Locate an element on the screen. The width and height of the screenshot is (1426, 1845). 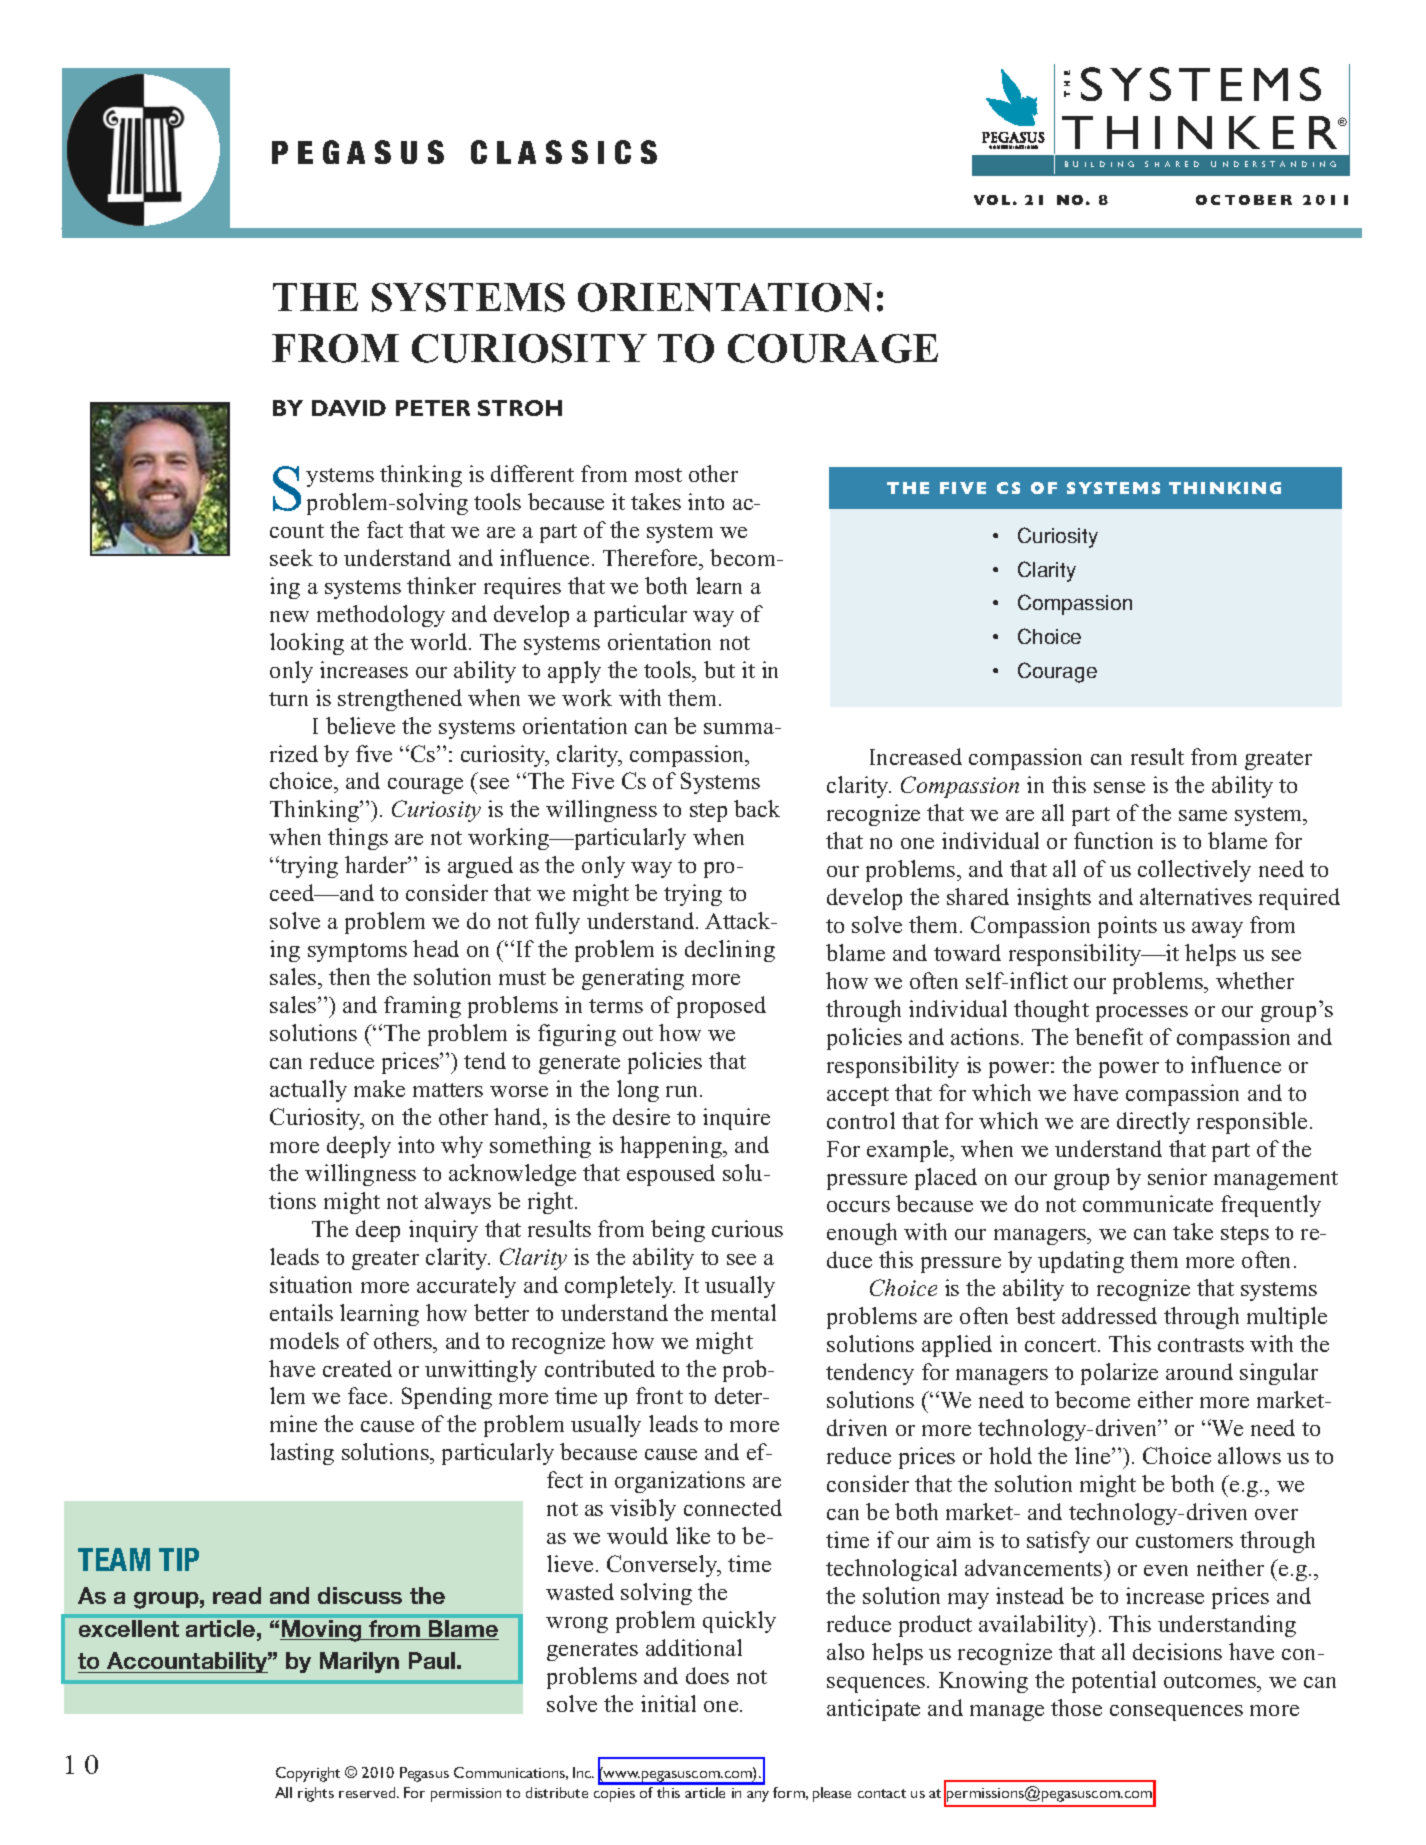
Therefore is located at coordinates (651, 557).
